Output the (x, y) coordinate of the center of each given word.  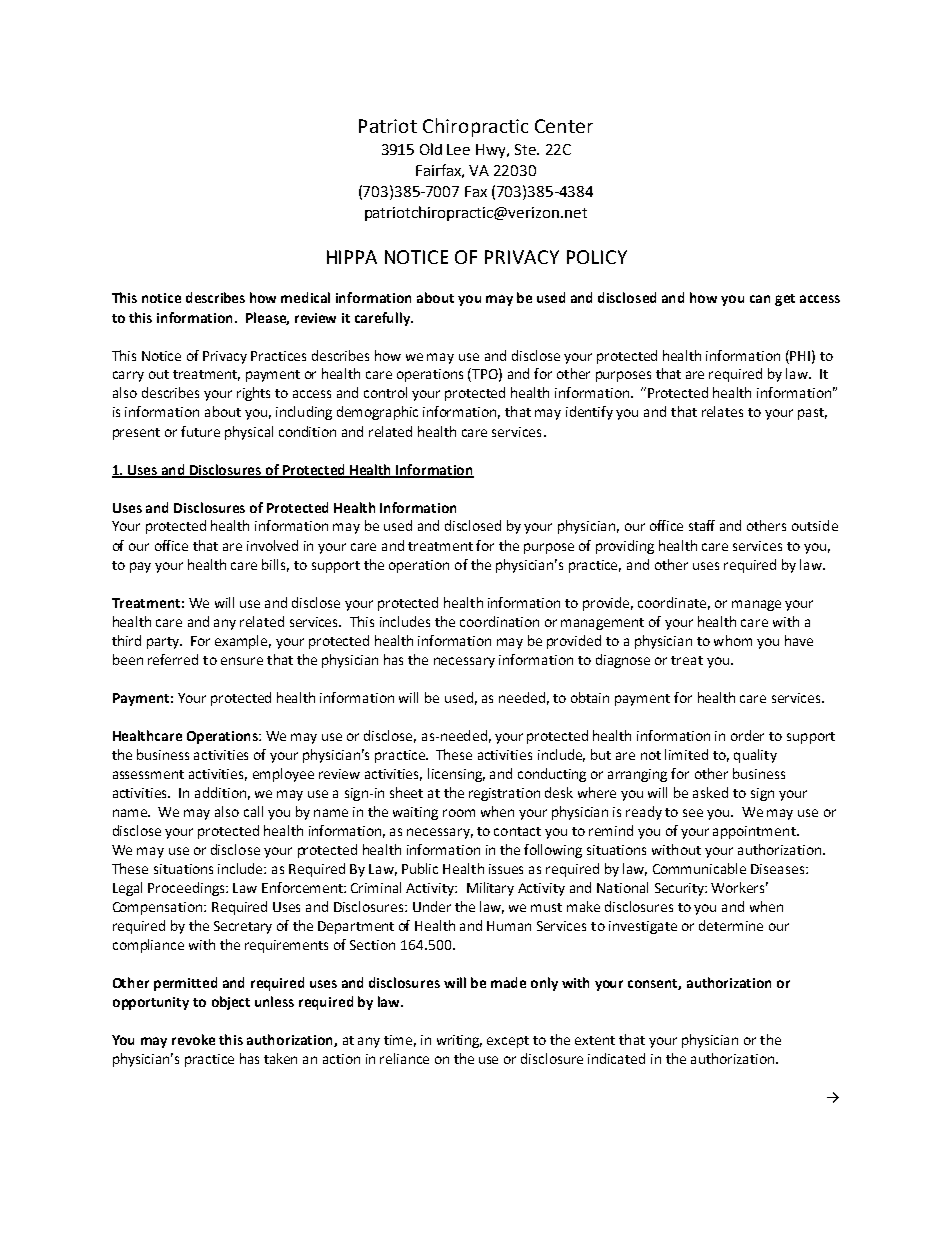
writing (459, 1041)
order (747, 735)
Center (564, 126)
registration (504, 794)
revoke (193, 1039)
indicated (616, 1058)
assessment (148, 774)
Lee (458, 149)
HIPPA (352, 257)
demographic (377, 413)
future (200, 431)
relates (722, 411)
